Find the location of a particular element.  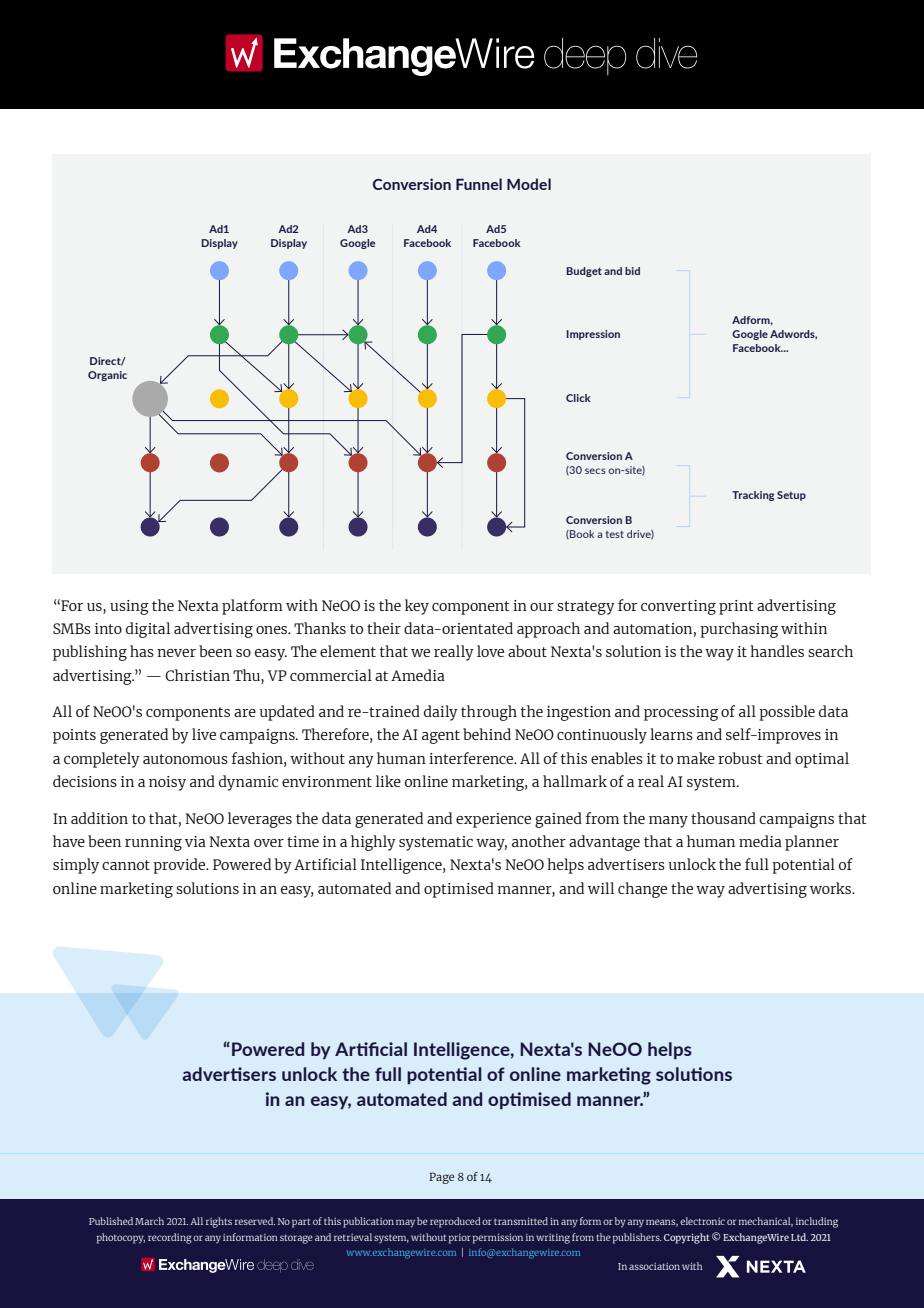

bid is located at coordinates (632, 271).
